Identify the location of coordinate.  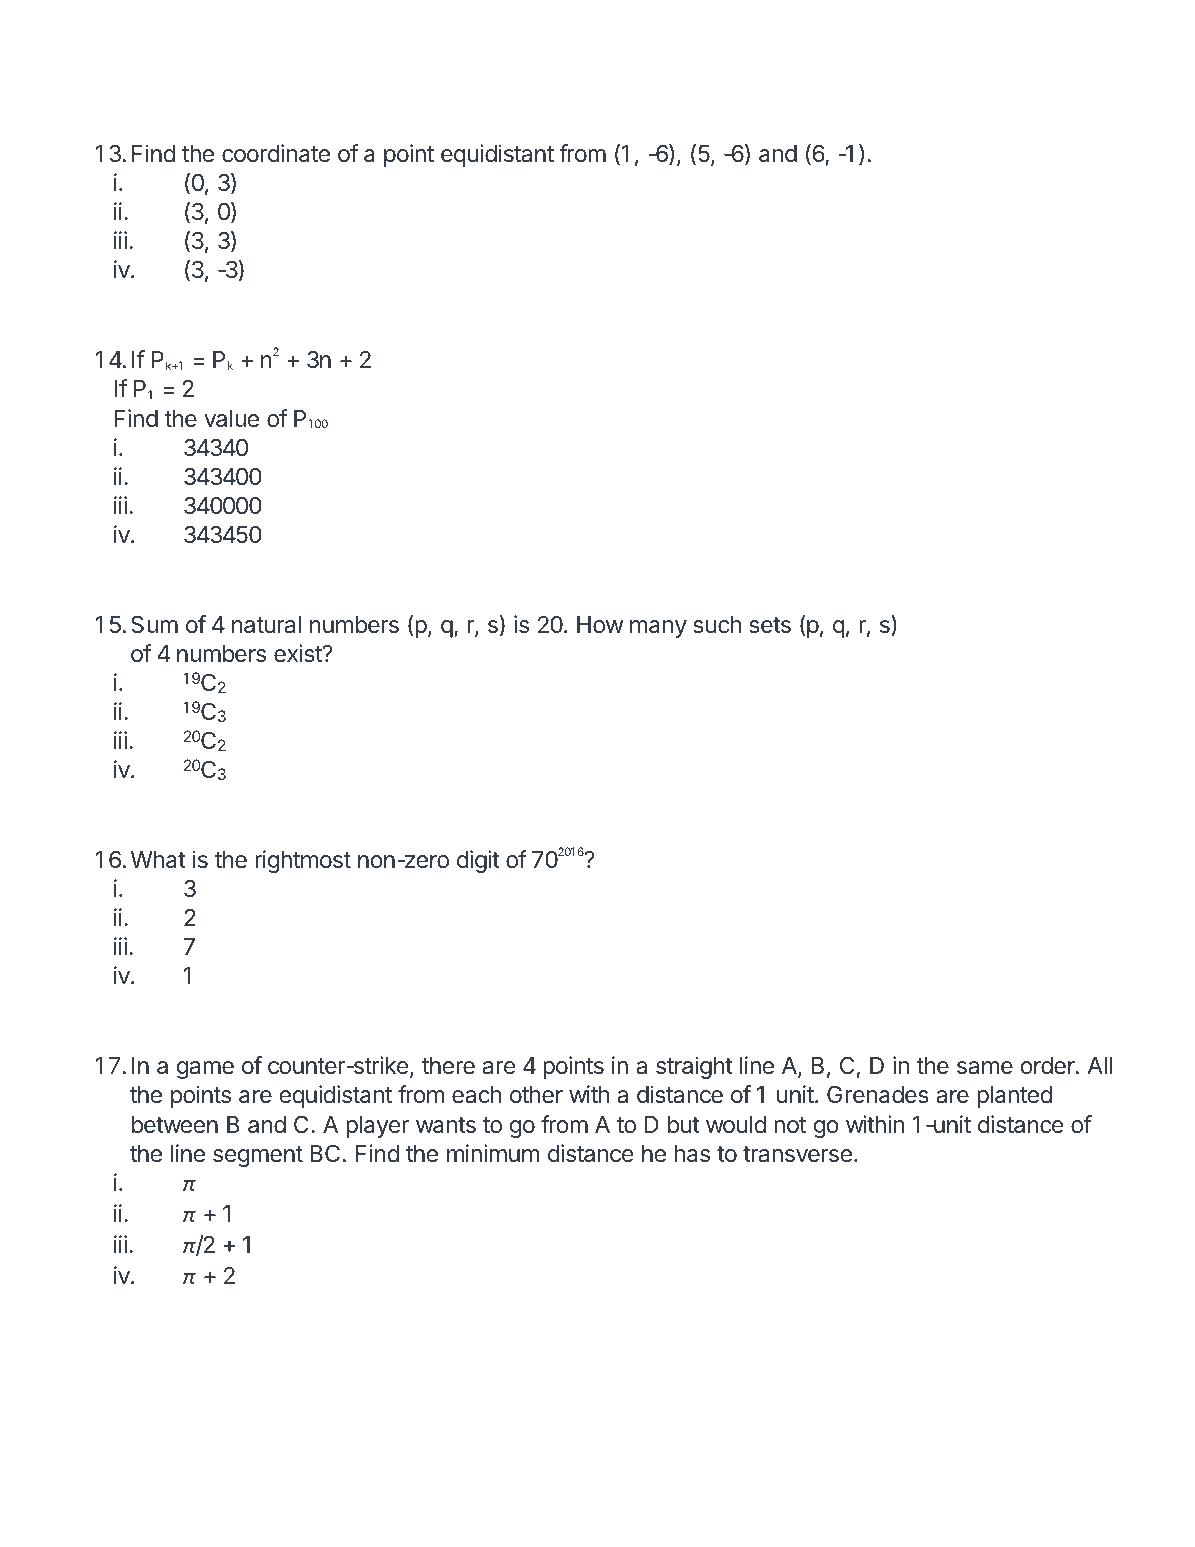
(276, 153).
